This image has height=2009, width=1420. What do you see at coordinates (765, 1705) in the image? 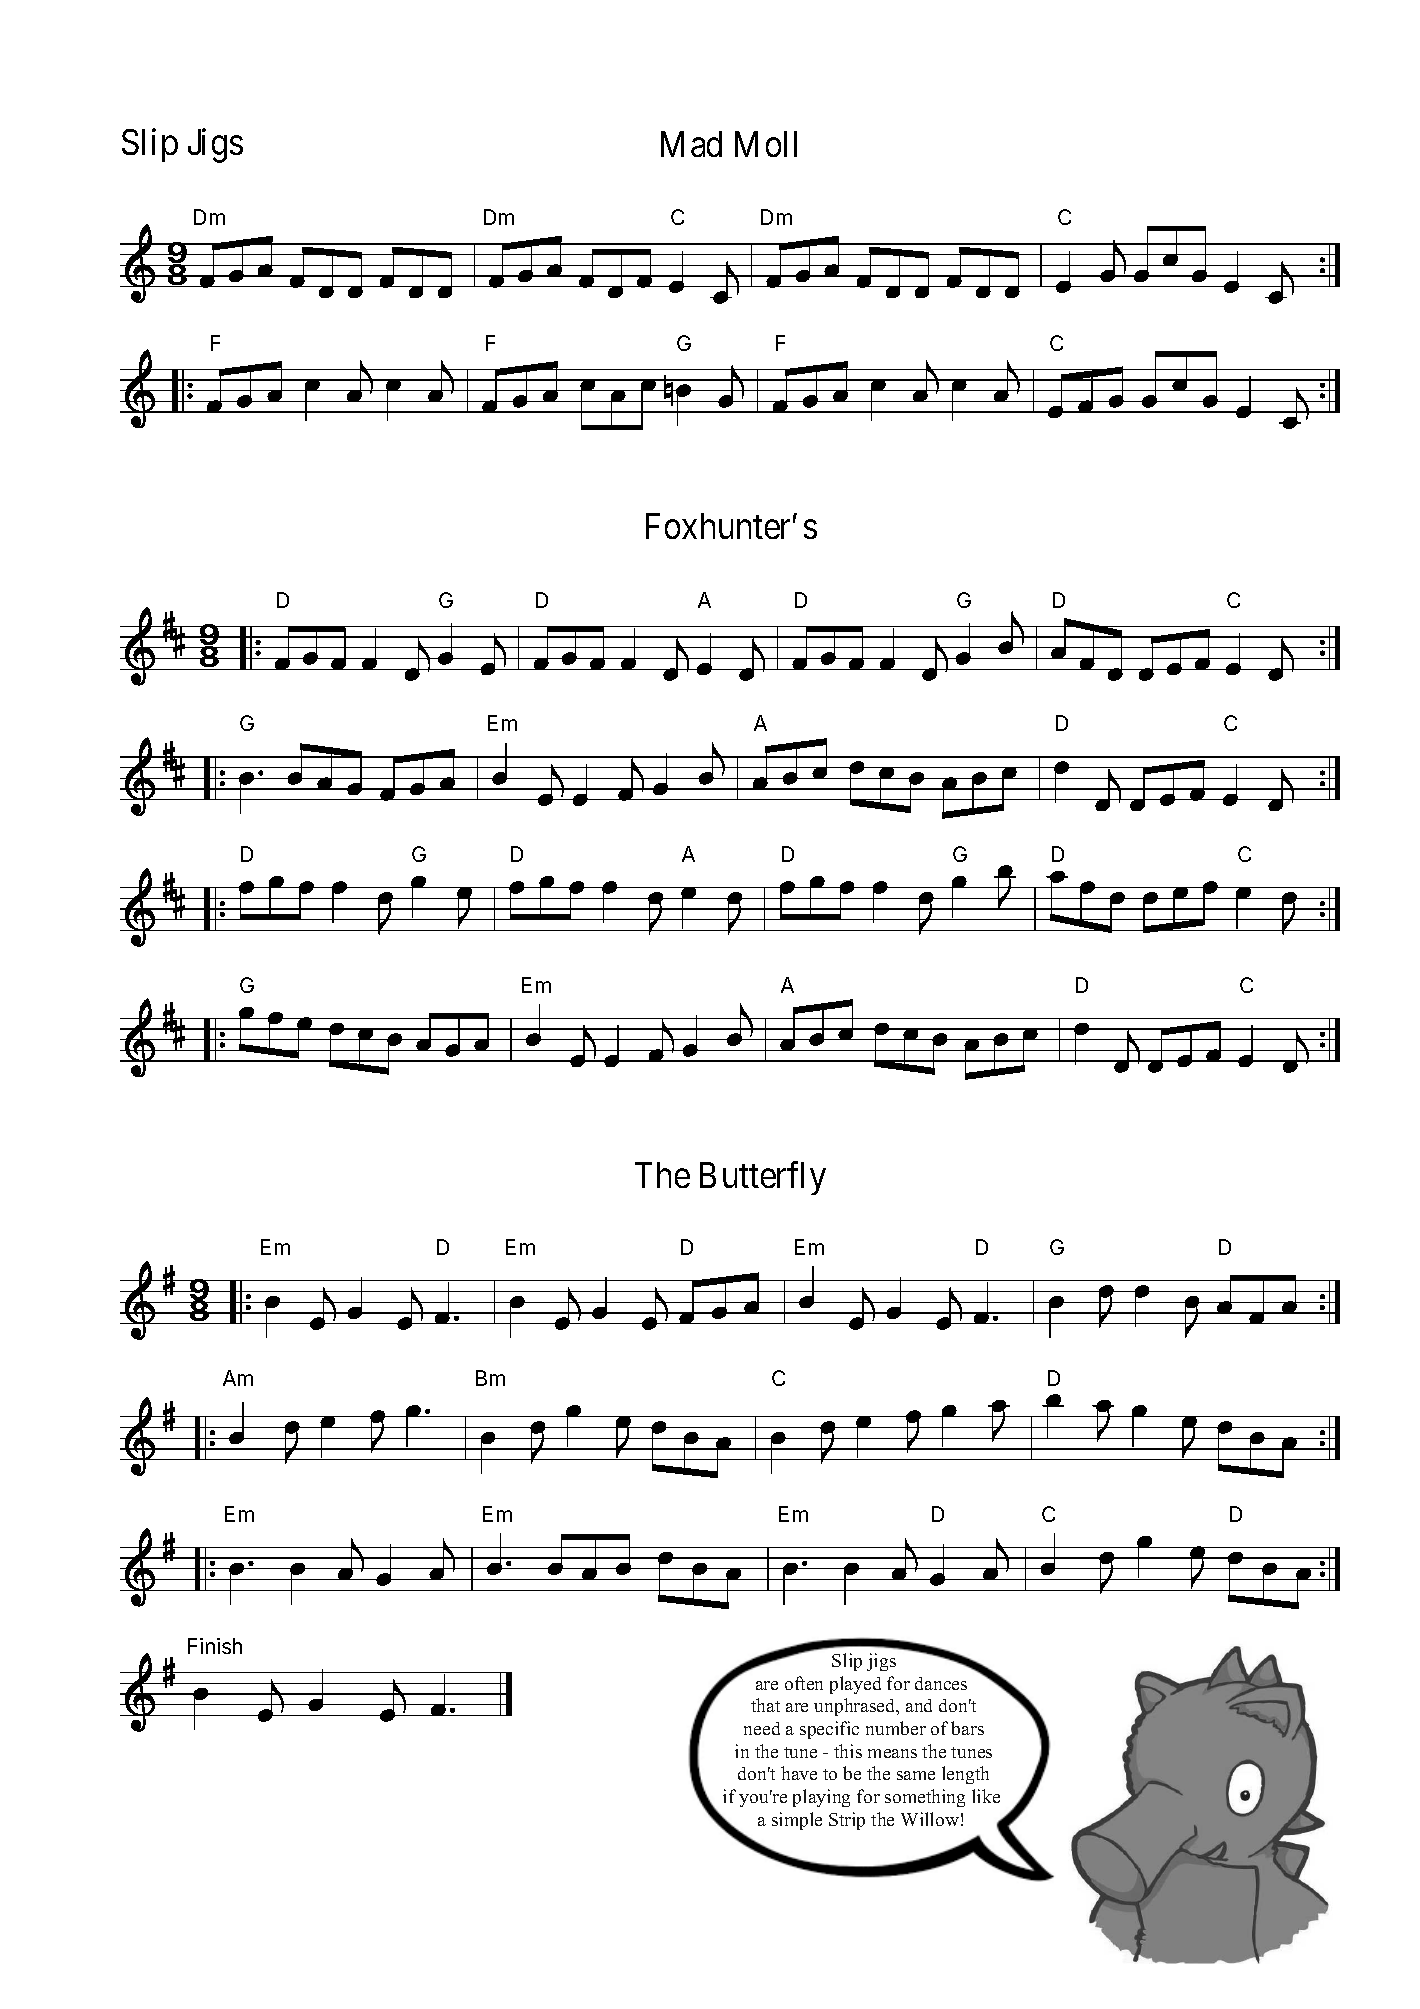
I see `that` at bounding box center [765, 1705].
